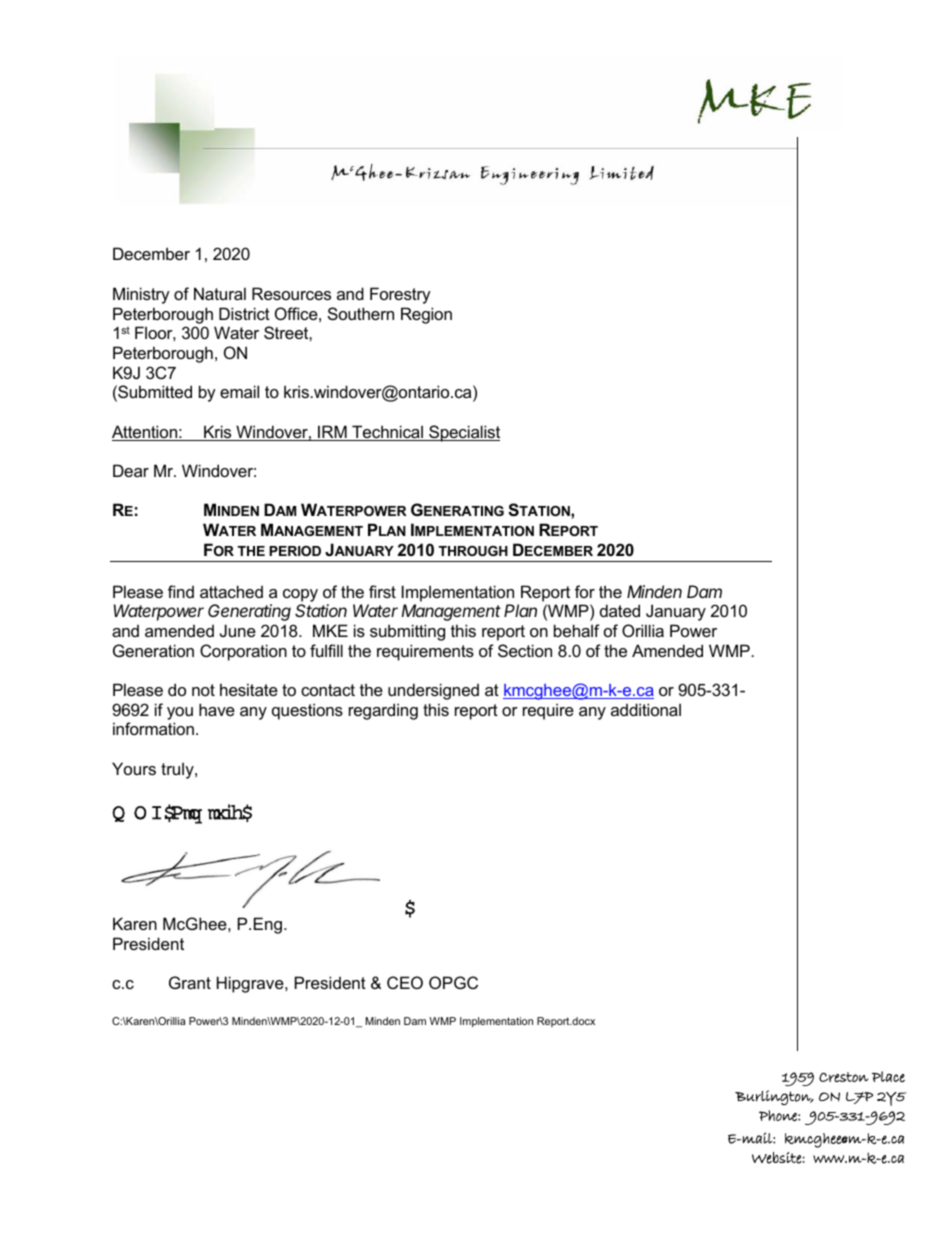 This screenshot has height=1233, width=952. Describe the element at coordinates (244, 313) in the screenshot. I see `District` at that location.
